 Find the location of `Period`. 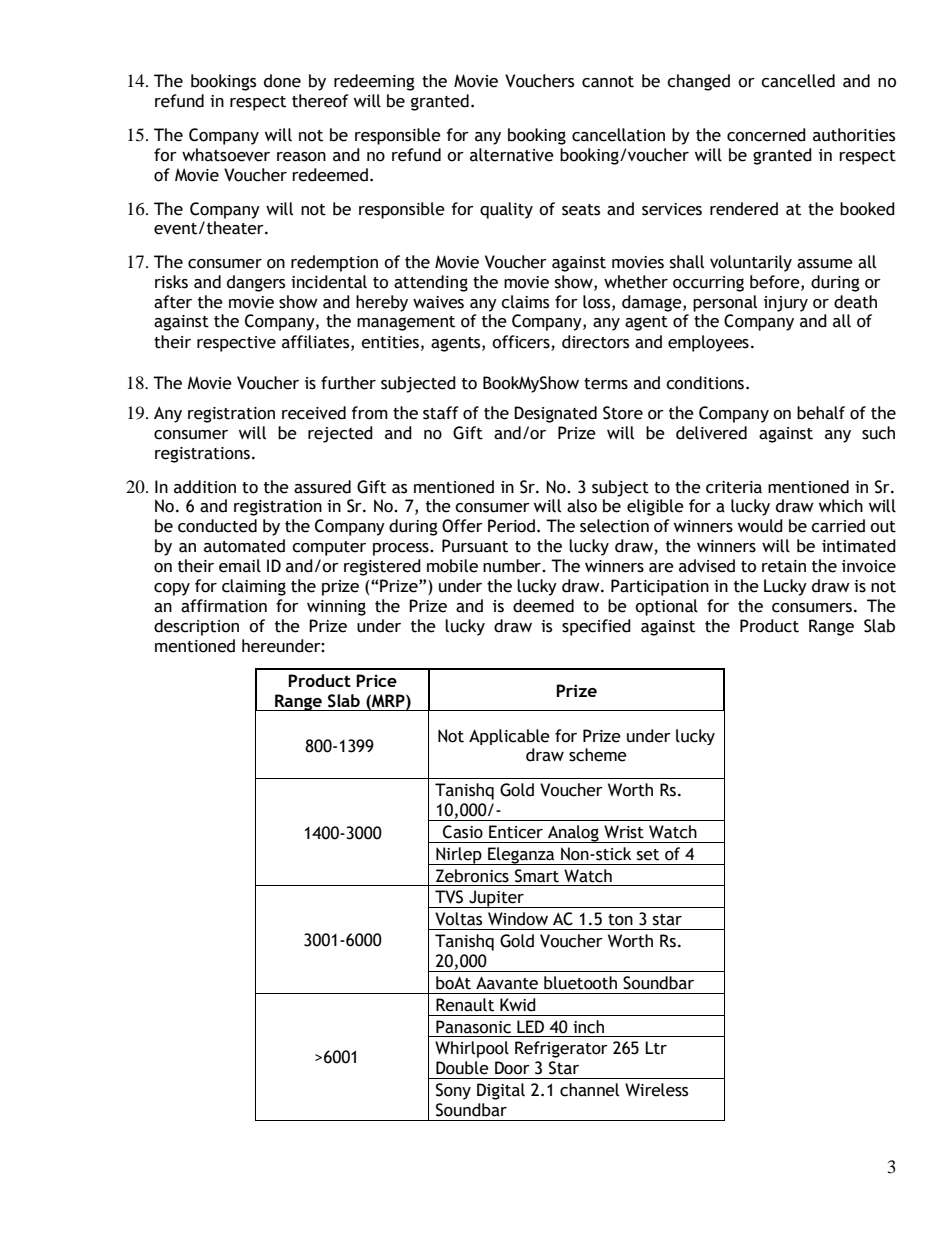

Period is located at coordinates (511, 526).
